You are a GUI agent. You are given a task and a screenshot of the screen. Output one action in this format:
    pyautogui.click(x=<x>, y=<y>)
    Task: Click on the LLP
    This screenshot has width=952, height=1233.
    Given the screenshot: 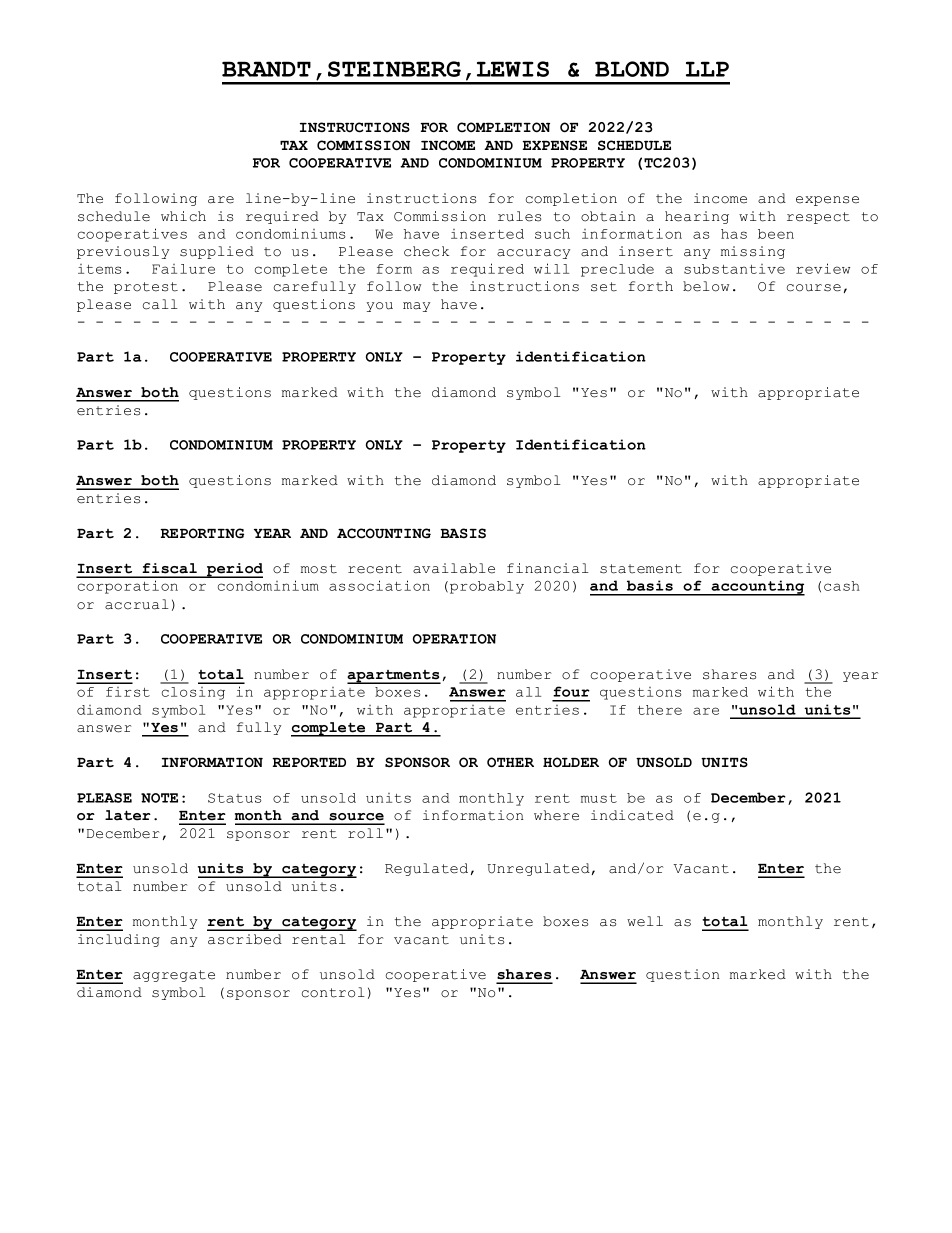 What is the action you would take?
    pyautogui.click(x=707, y=69)
